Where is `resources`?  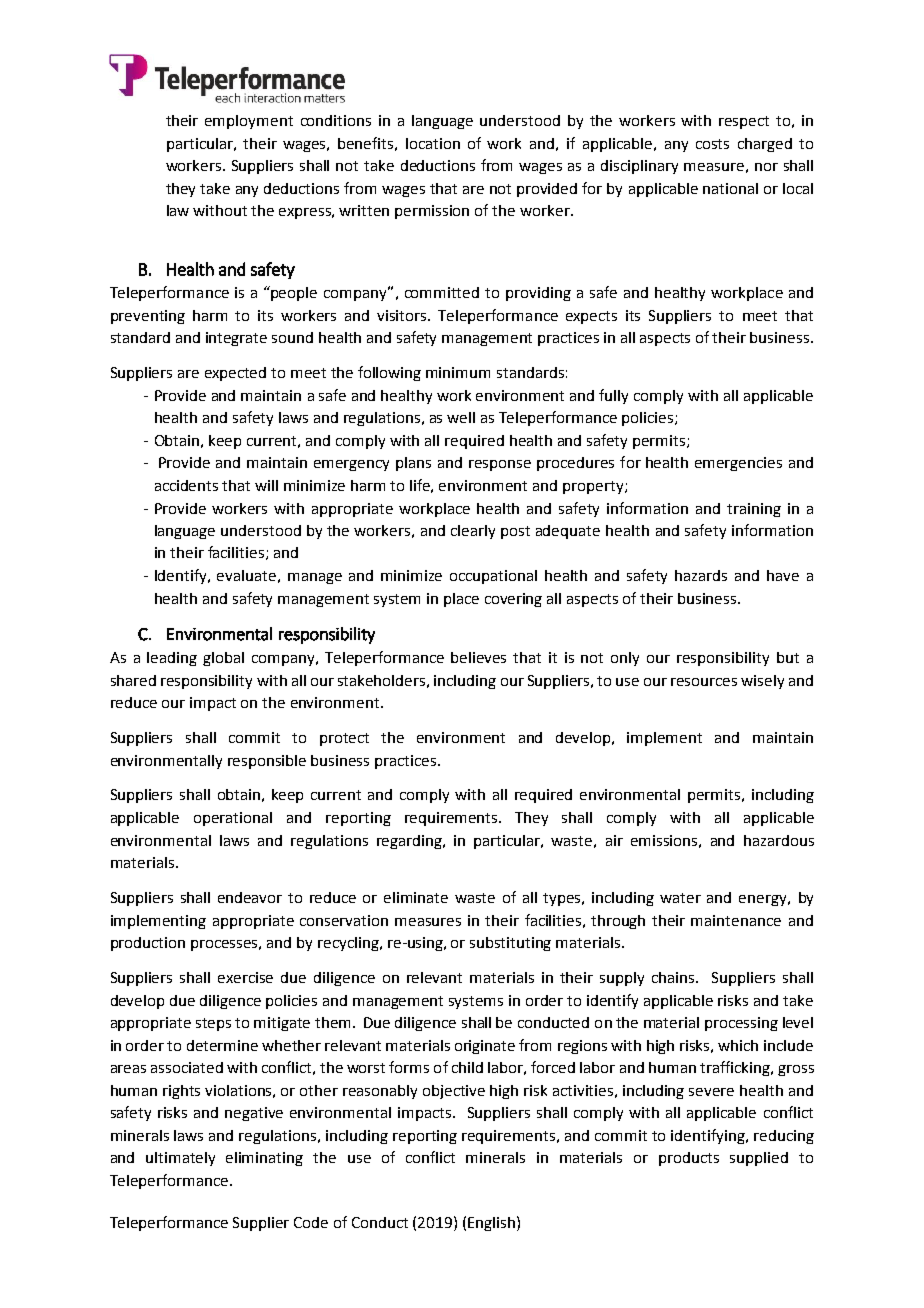 resources is located at coordinates (704, 682).
